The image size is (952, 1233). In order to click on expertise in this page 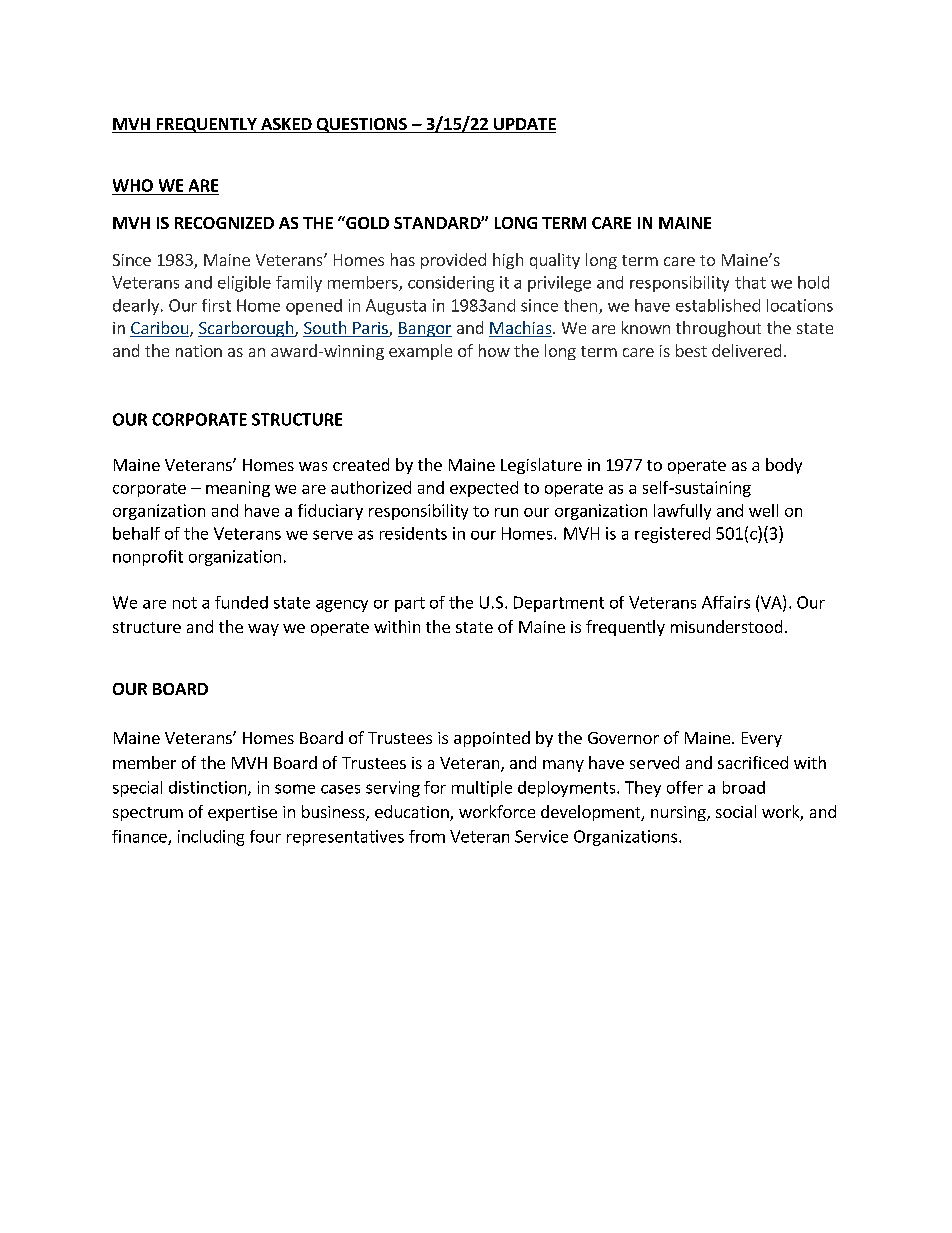, I will do `click(242, 813)`.
